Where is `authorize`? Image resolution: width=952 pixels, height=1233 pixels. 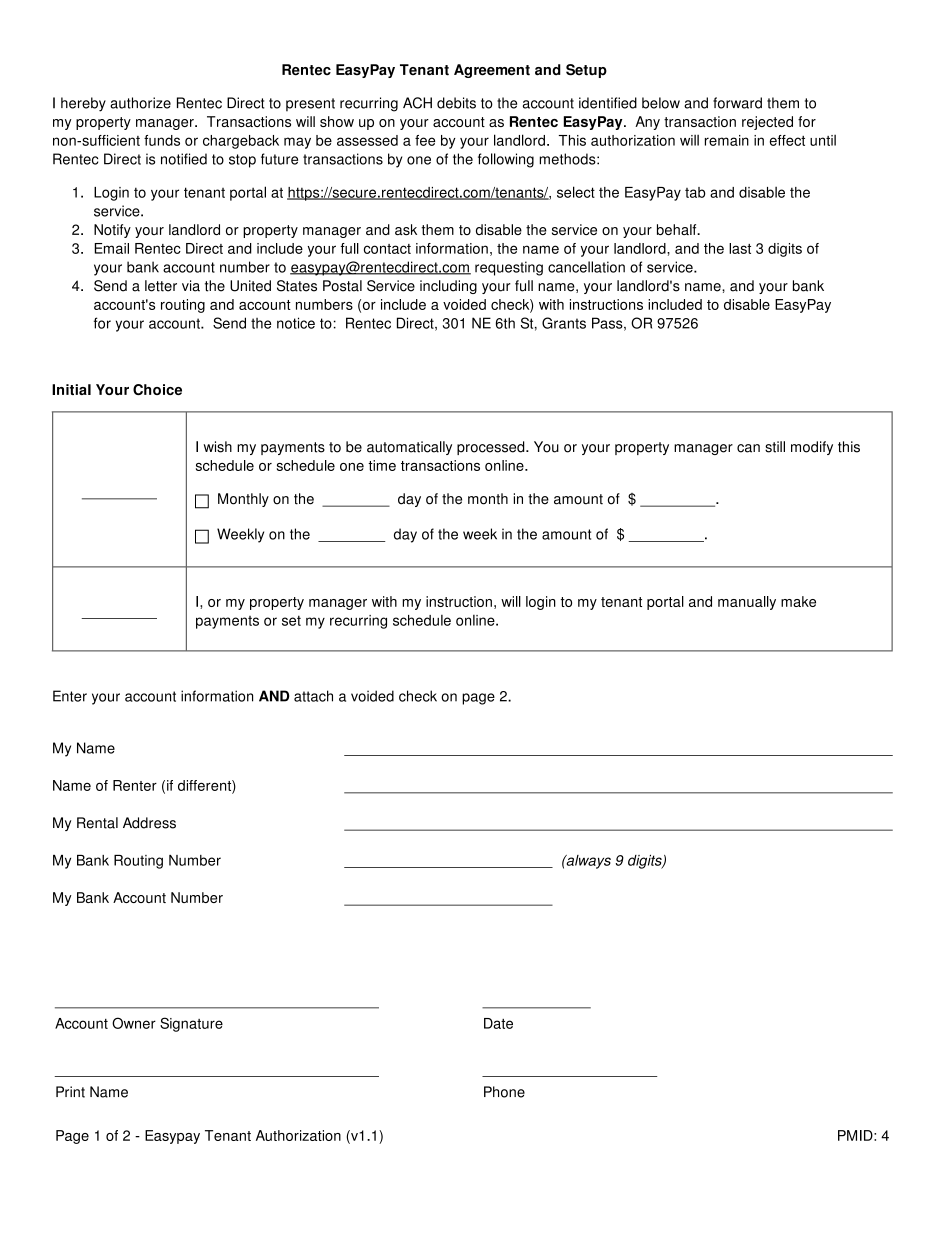
authorize is located at coordinates (140, 103).
